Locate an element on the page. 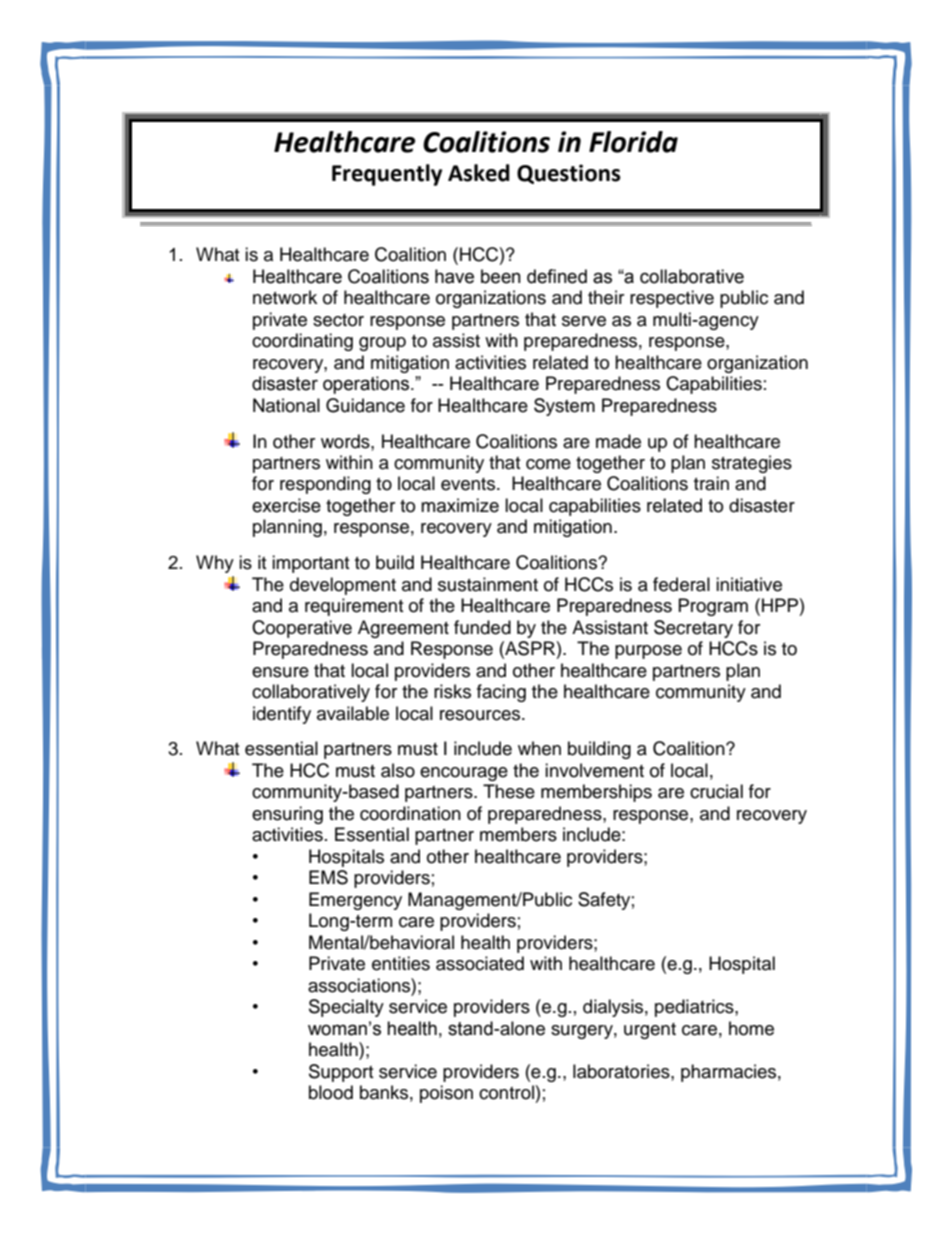 The height and width of the document is (1233, 952). Frequently is located at coordinates (387, 175).
